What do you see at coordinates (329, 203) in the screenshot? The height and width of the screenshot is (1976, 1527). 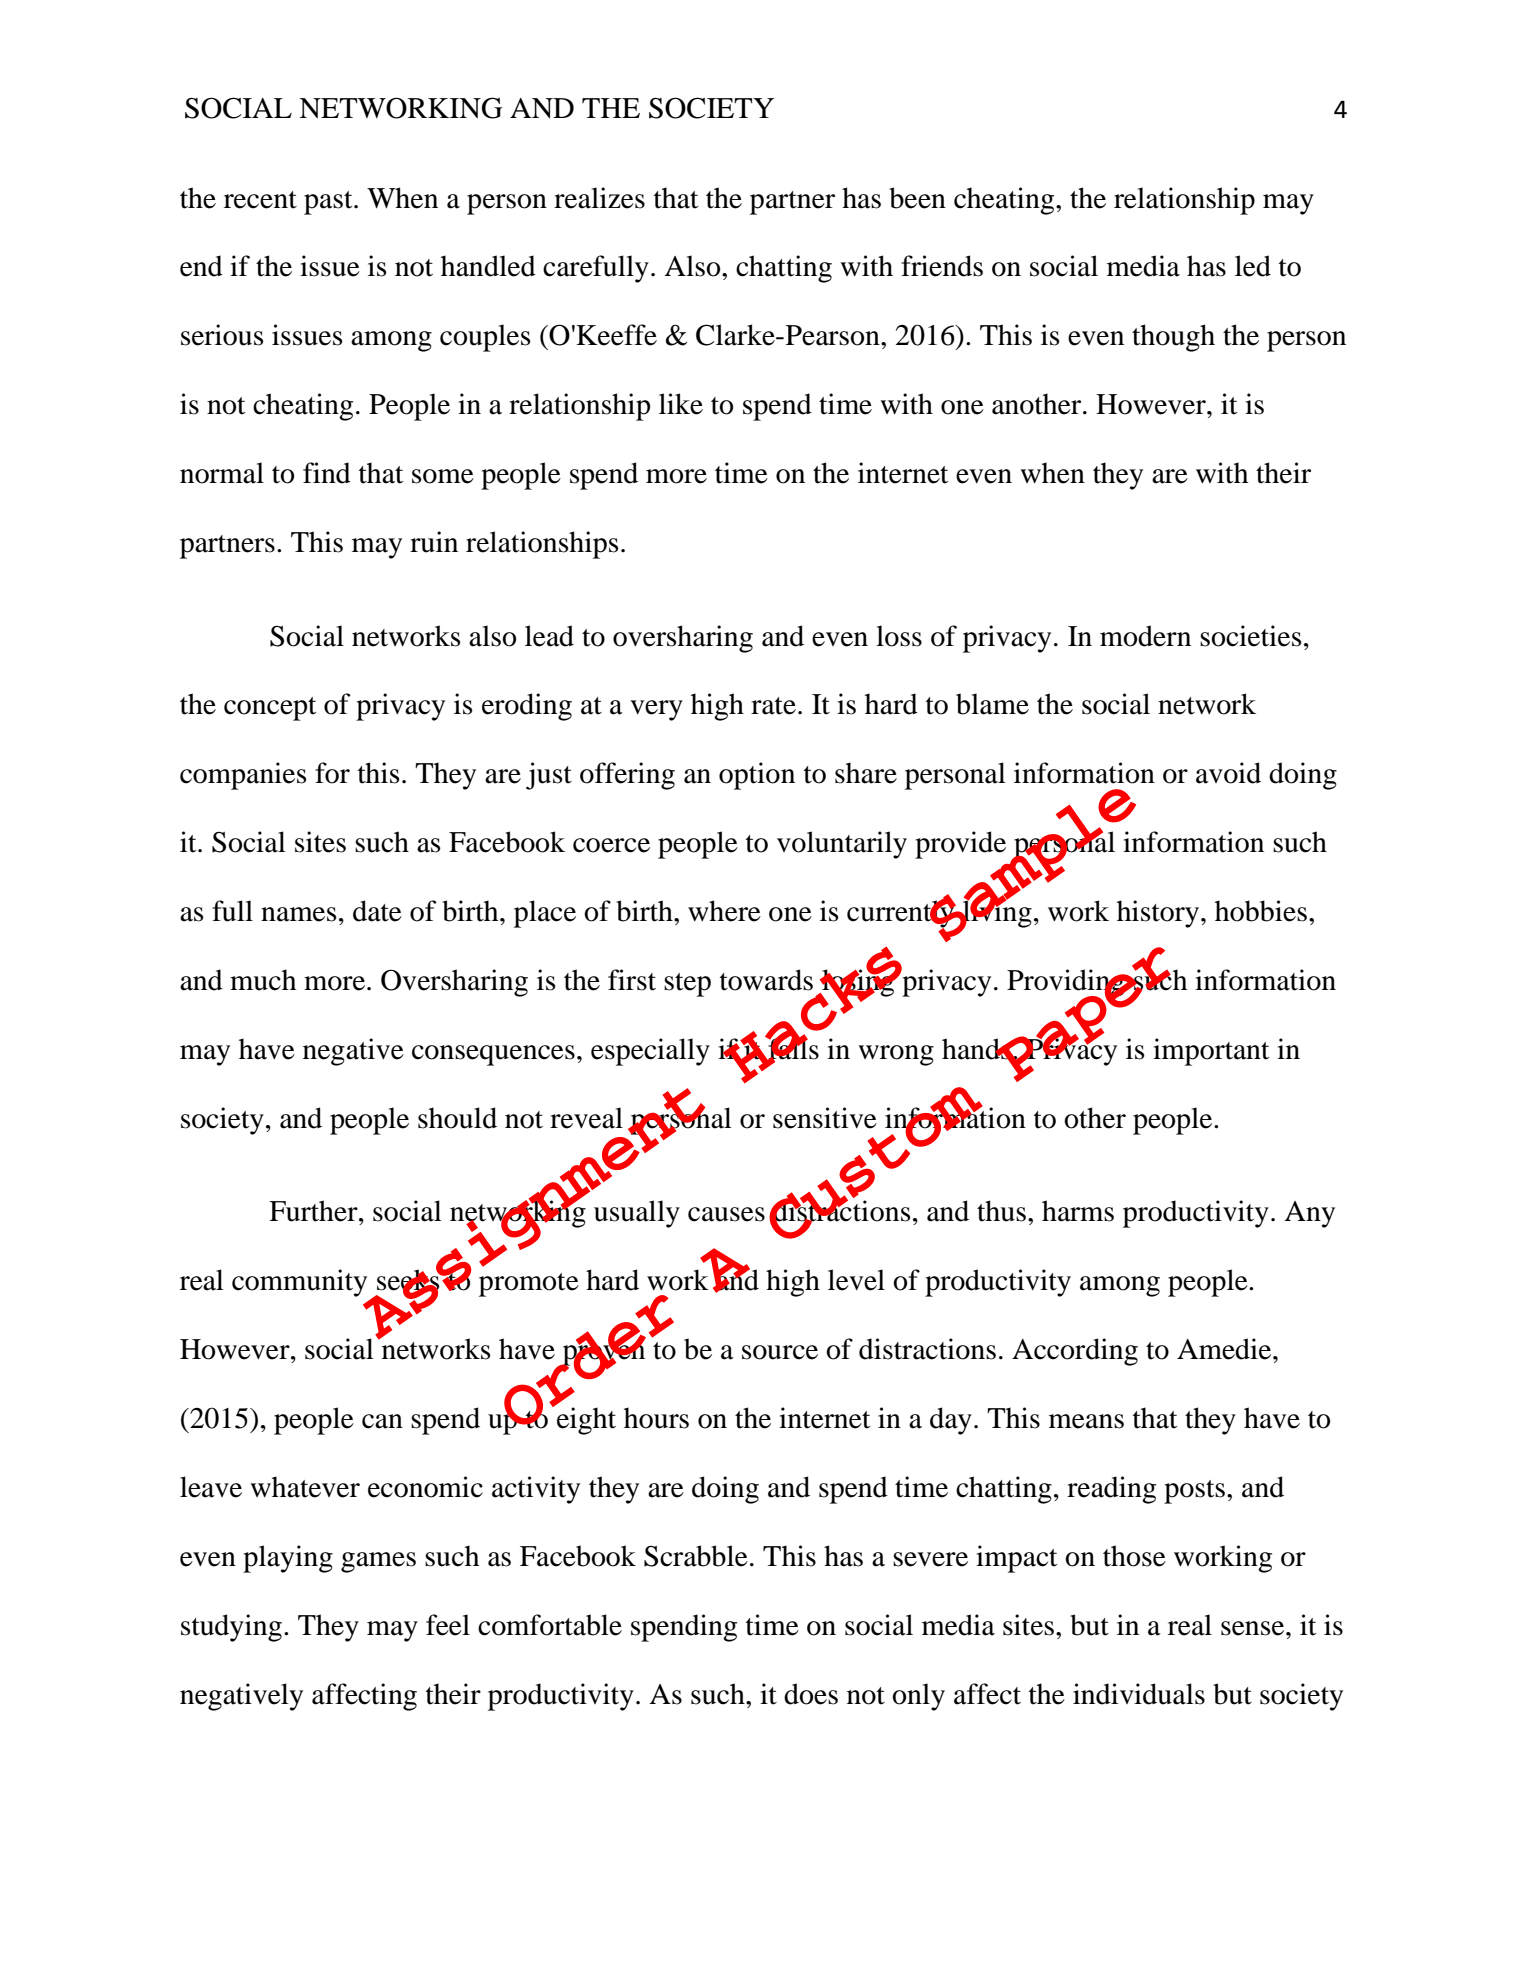 I see `past` at bounding box center [329, 203].
